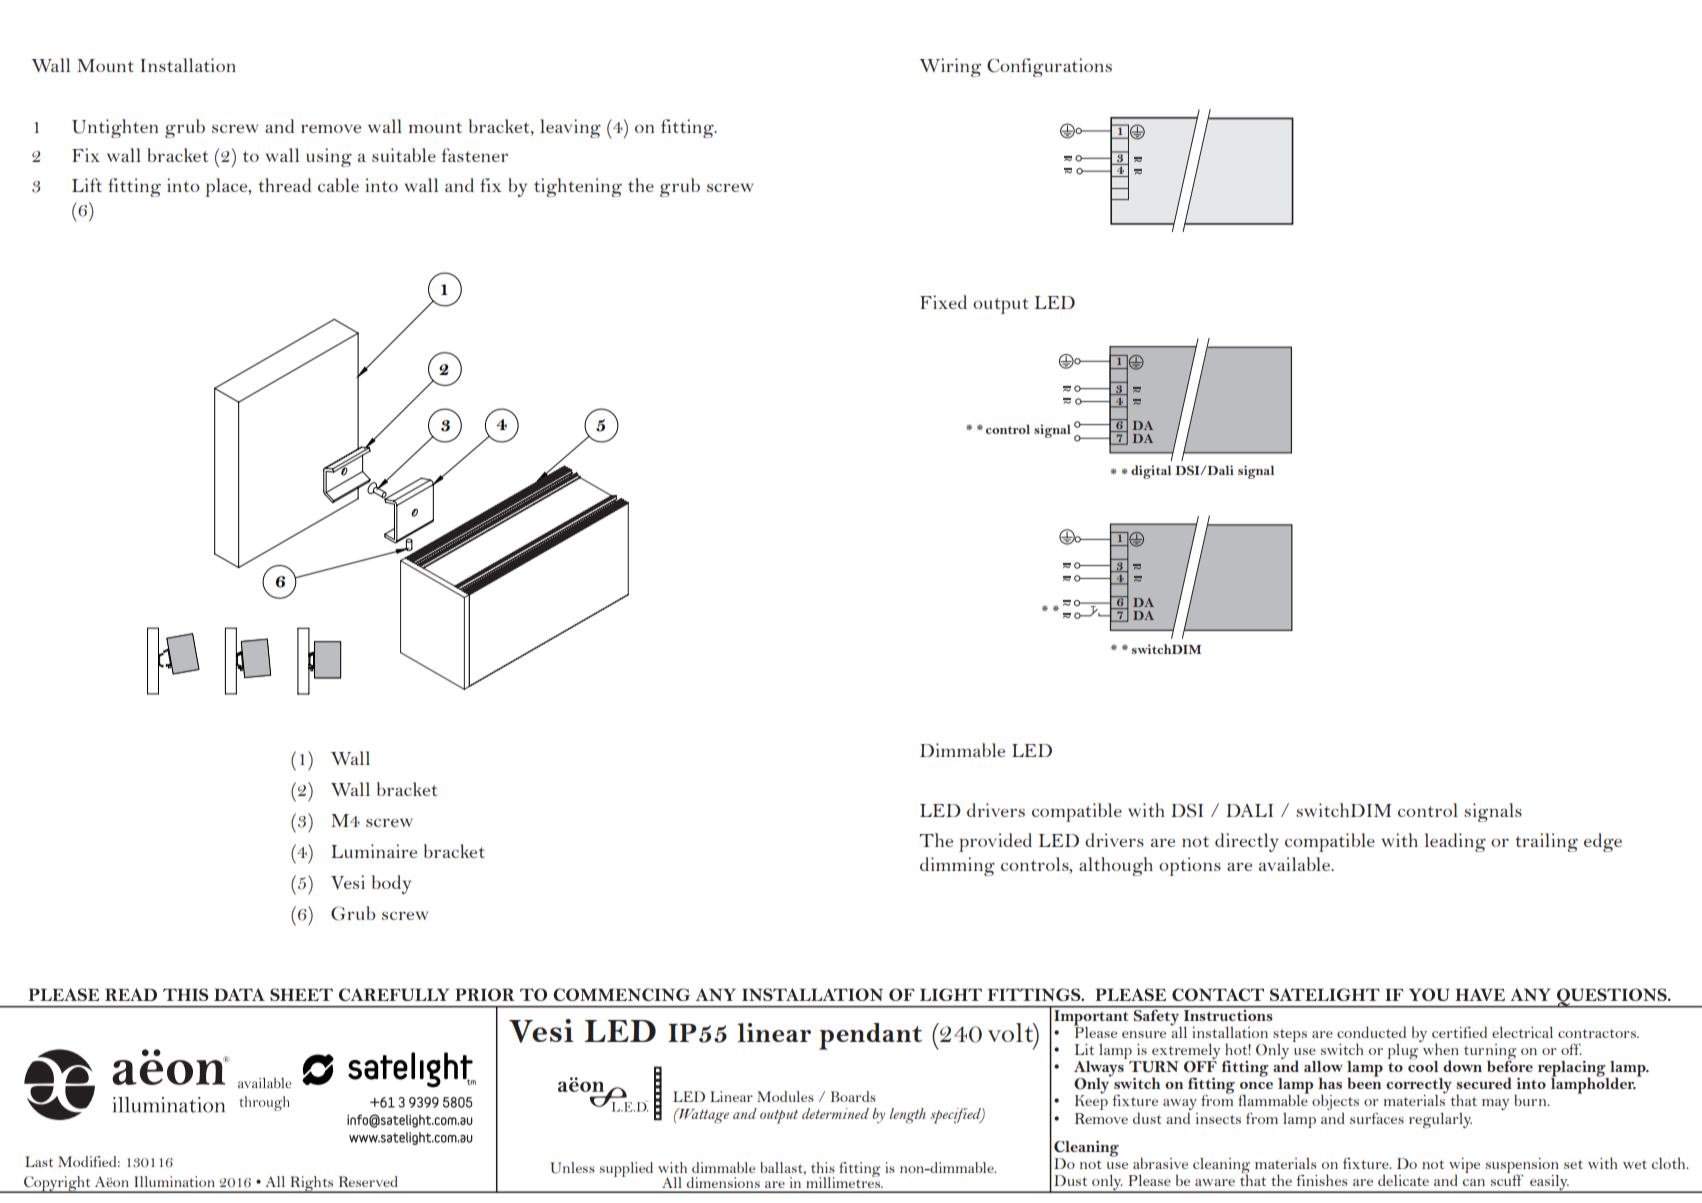  Describe the element at coordinates (1151, 472) in the screenshot. I see `digital` at that location.
